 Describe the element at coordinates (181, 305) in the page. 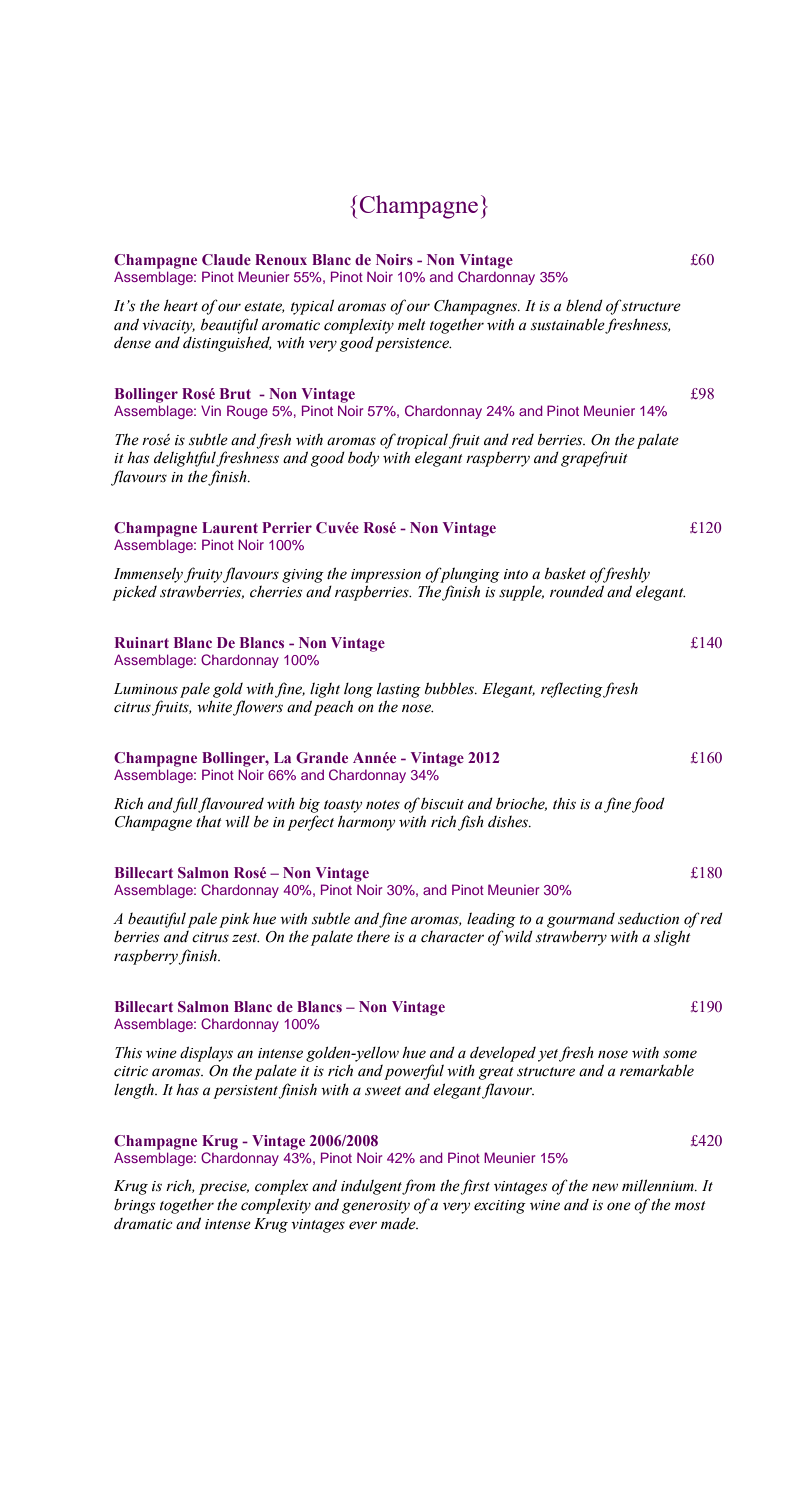

I see `heart` at that location.
